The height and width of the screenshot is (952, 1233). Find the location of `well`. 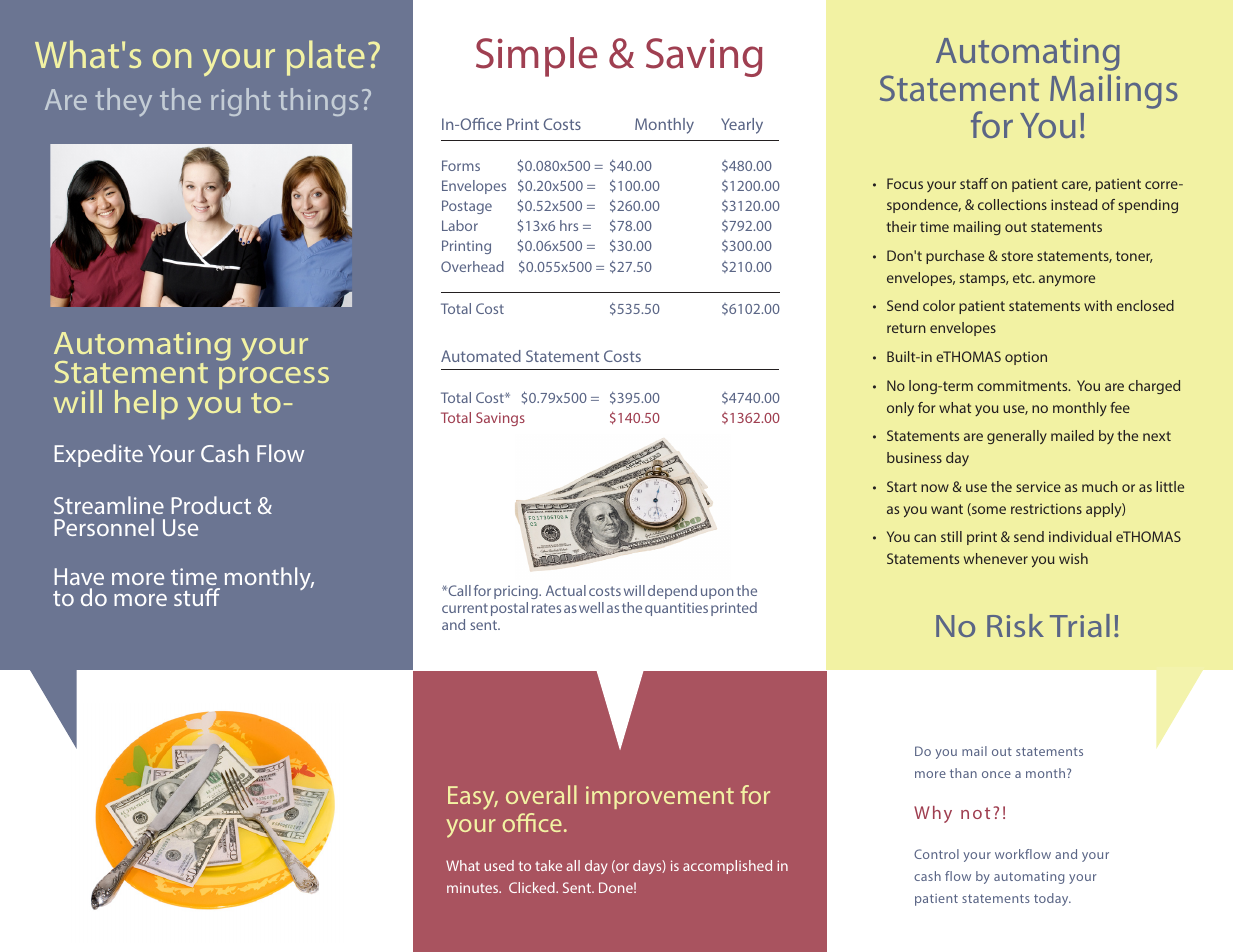

well is located at coordinates (591, 607).
